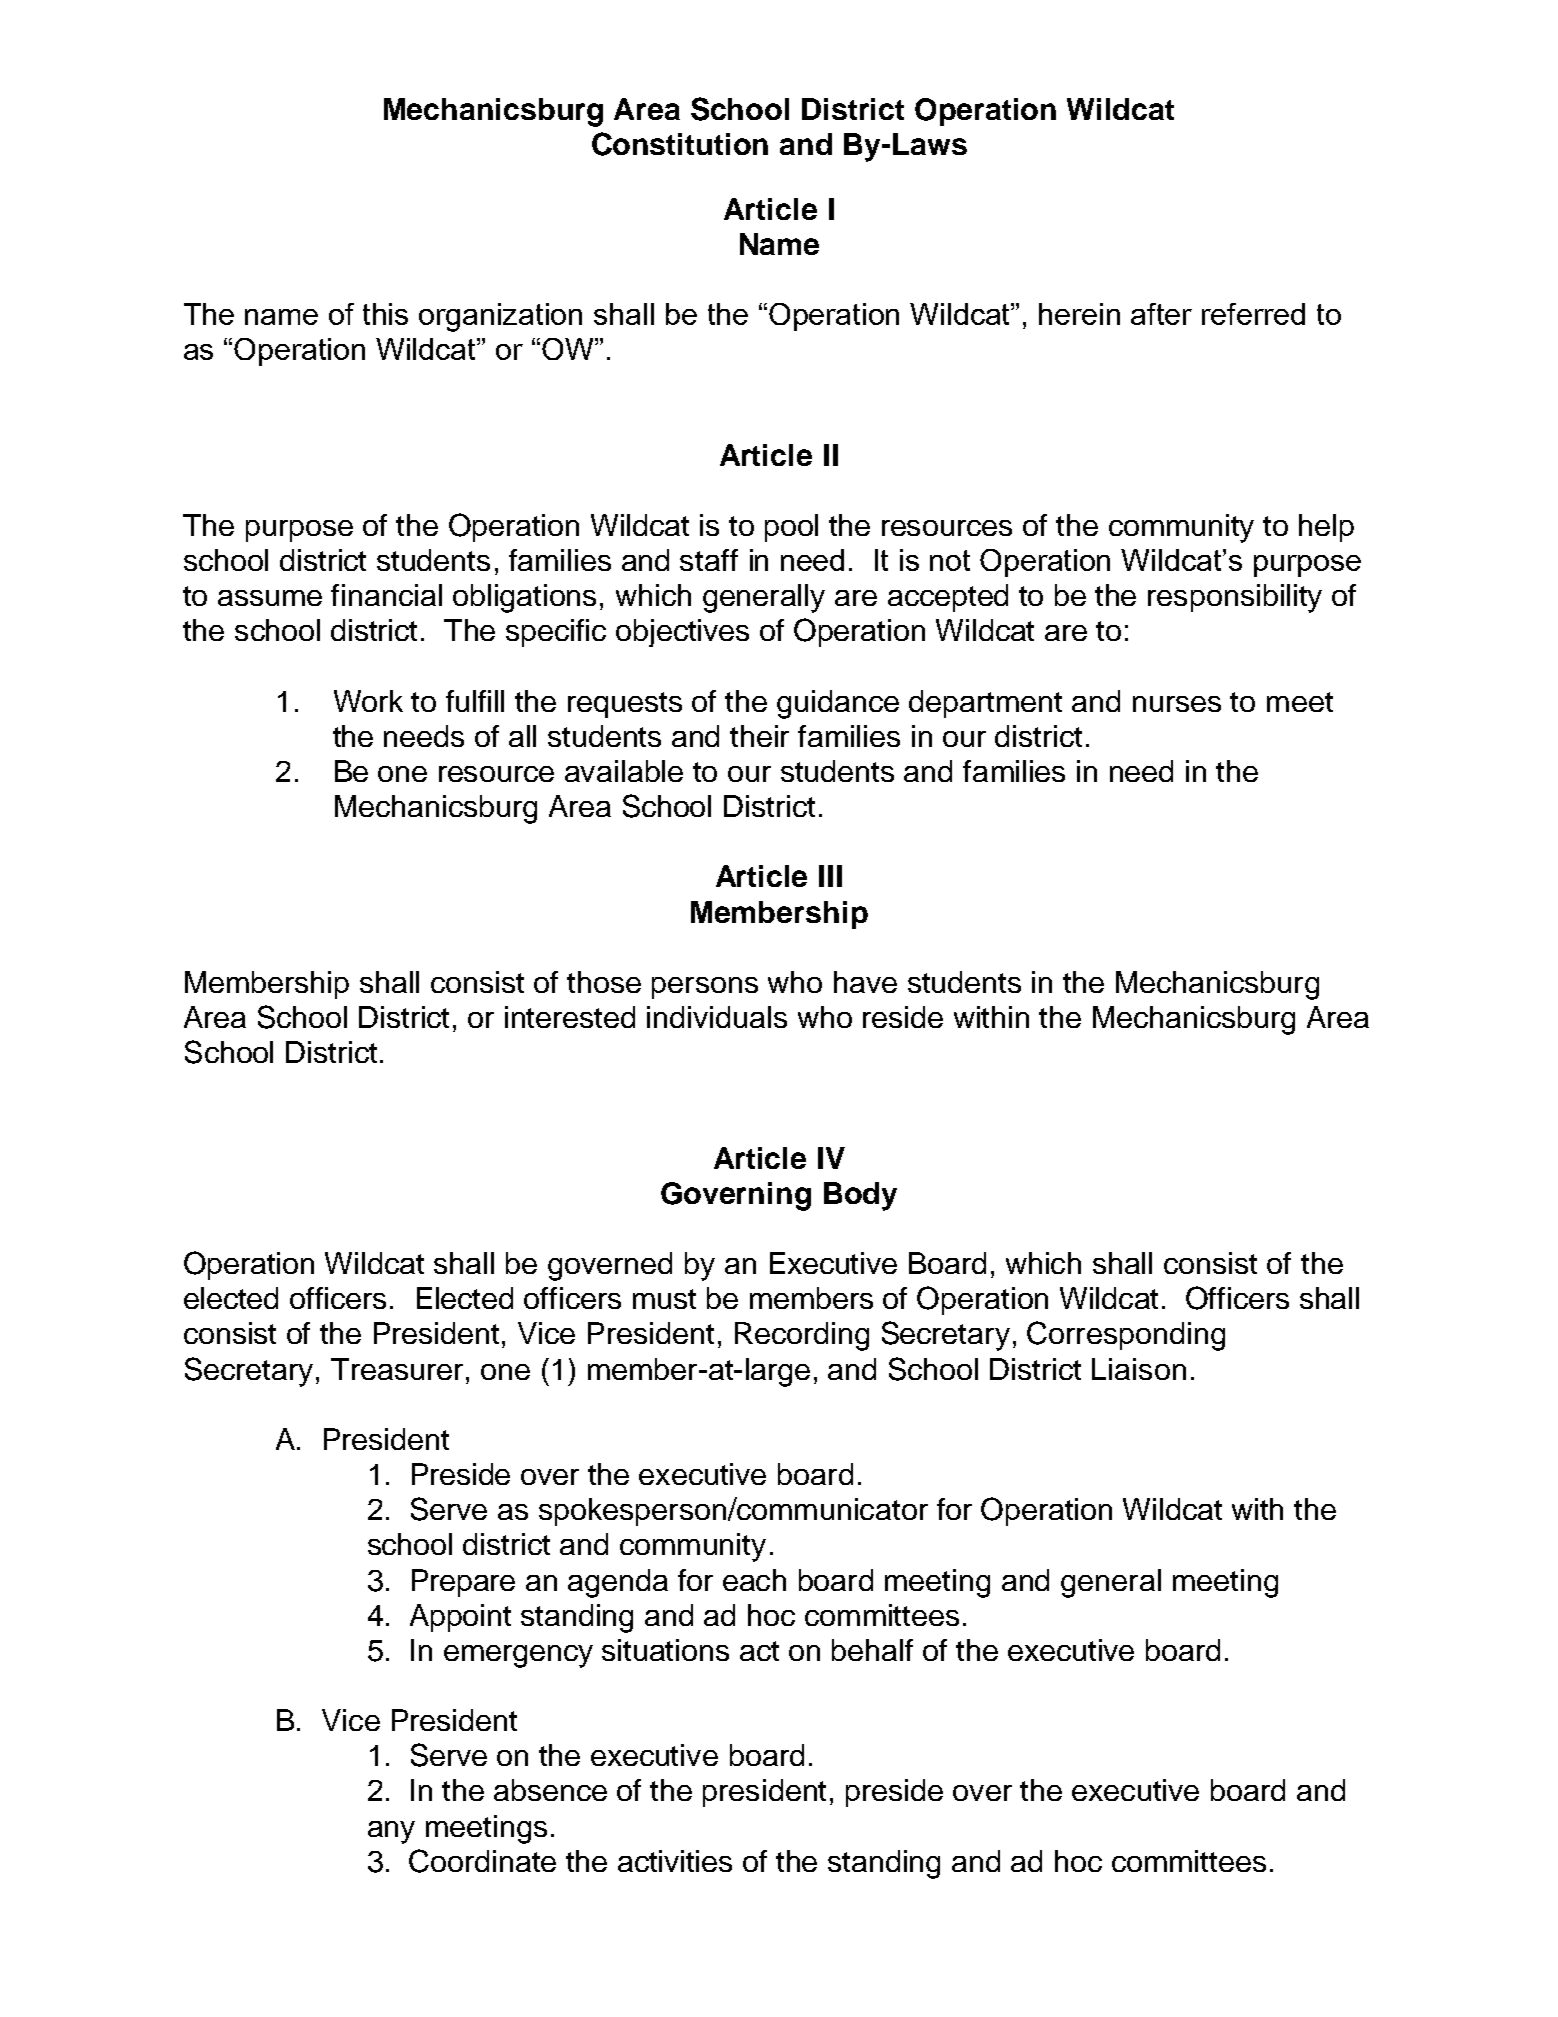 This screenshot has height=2017, width=1558. Describe the element at coordinates (570, 1017) in the screenshot. I see `interested` at that location.
